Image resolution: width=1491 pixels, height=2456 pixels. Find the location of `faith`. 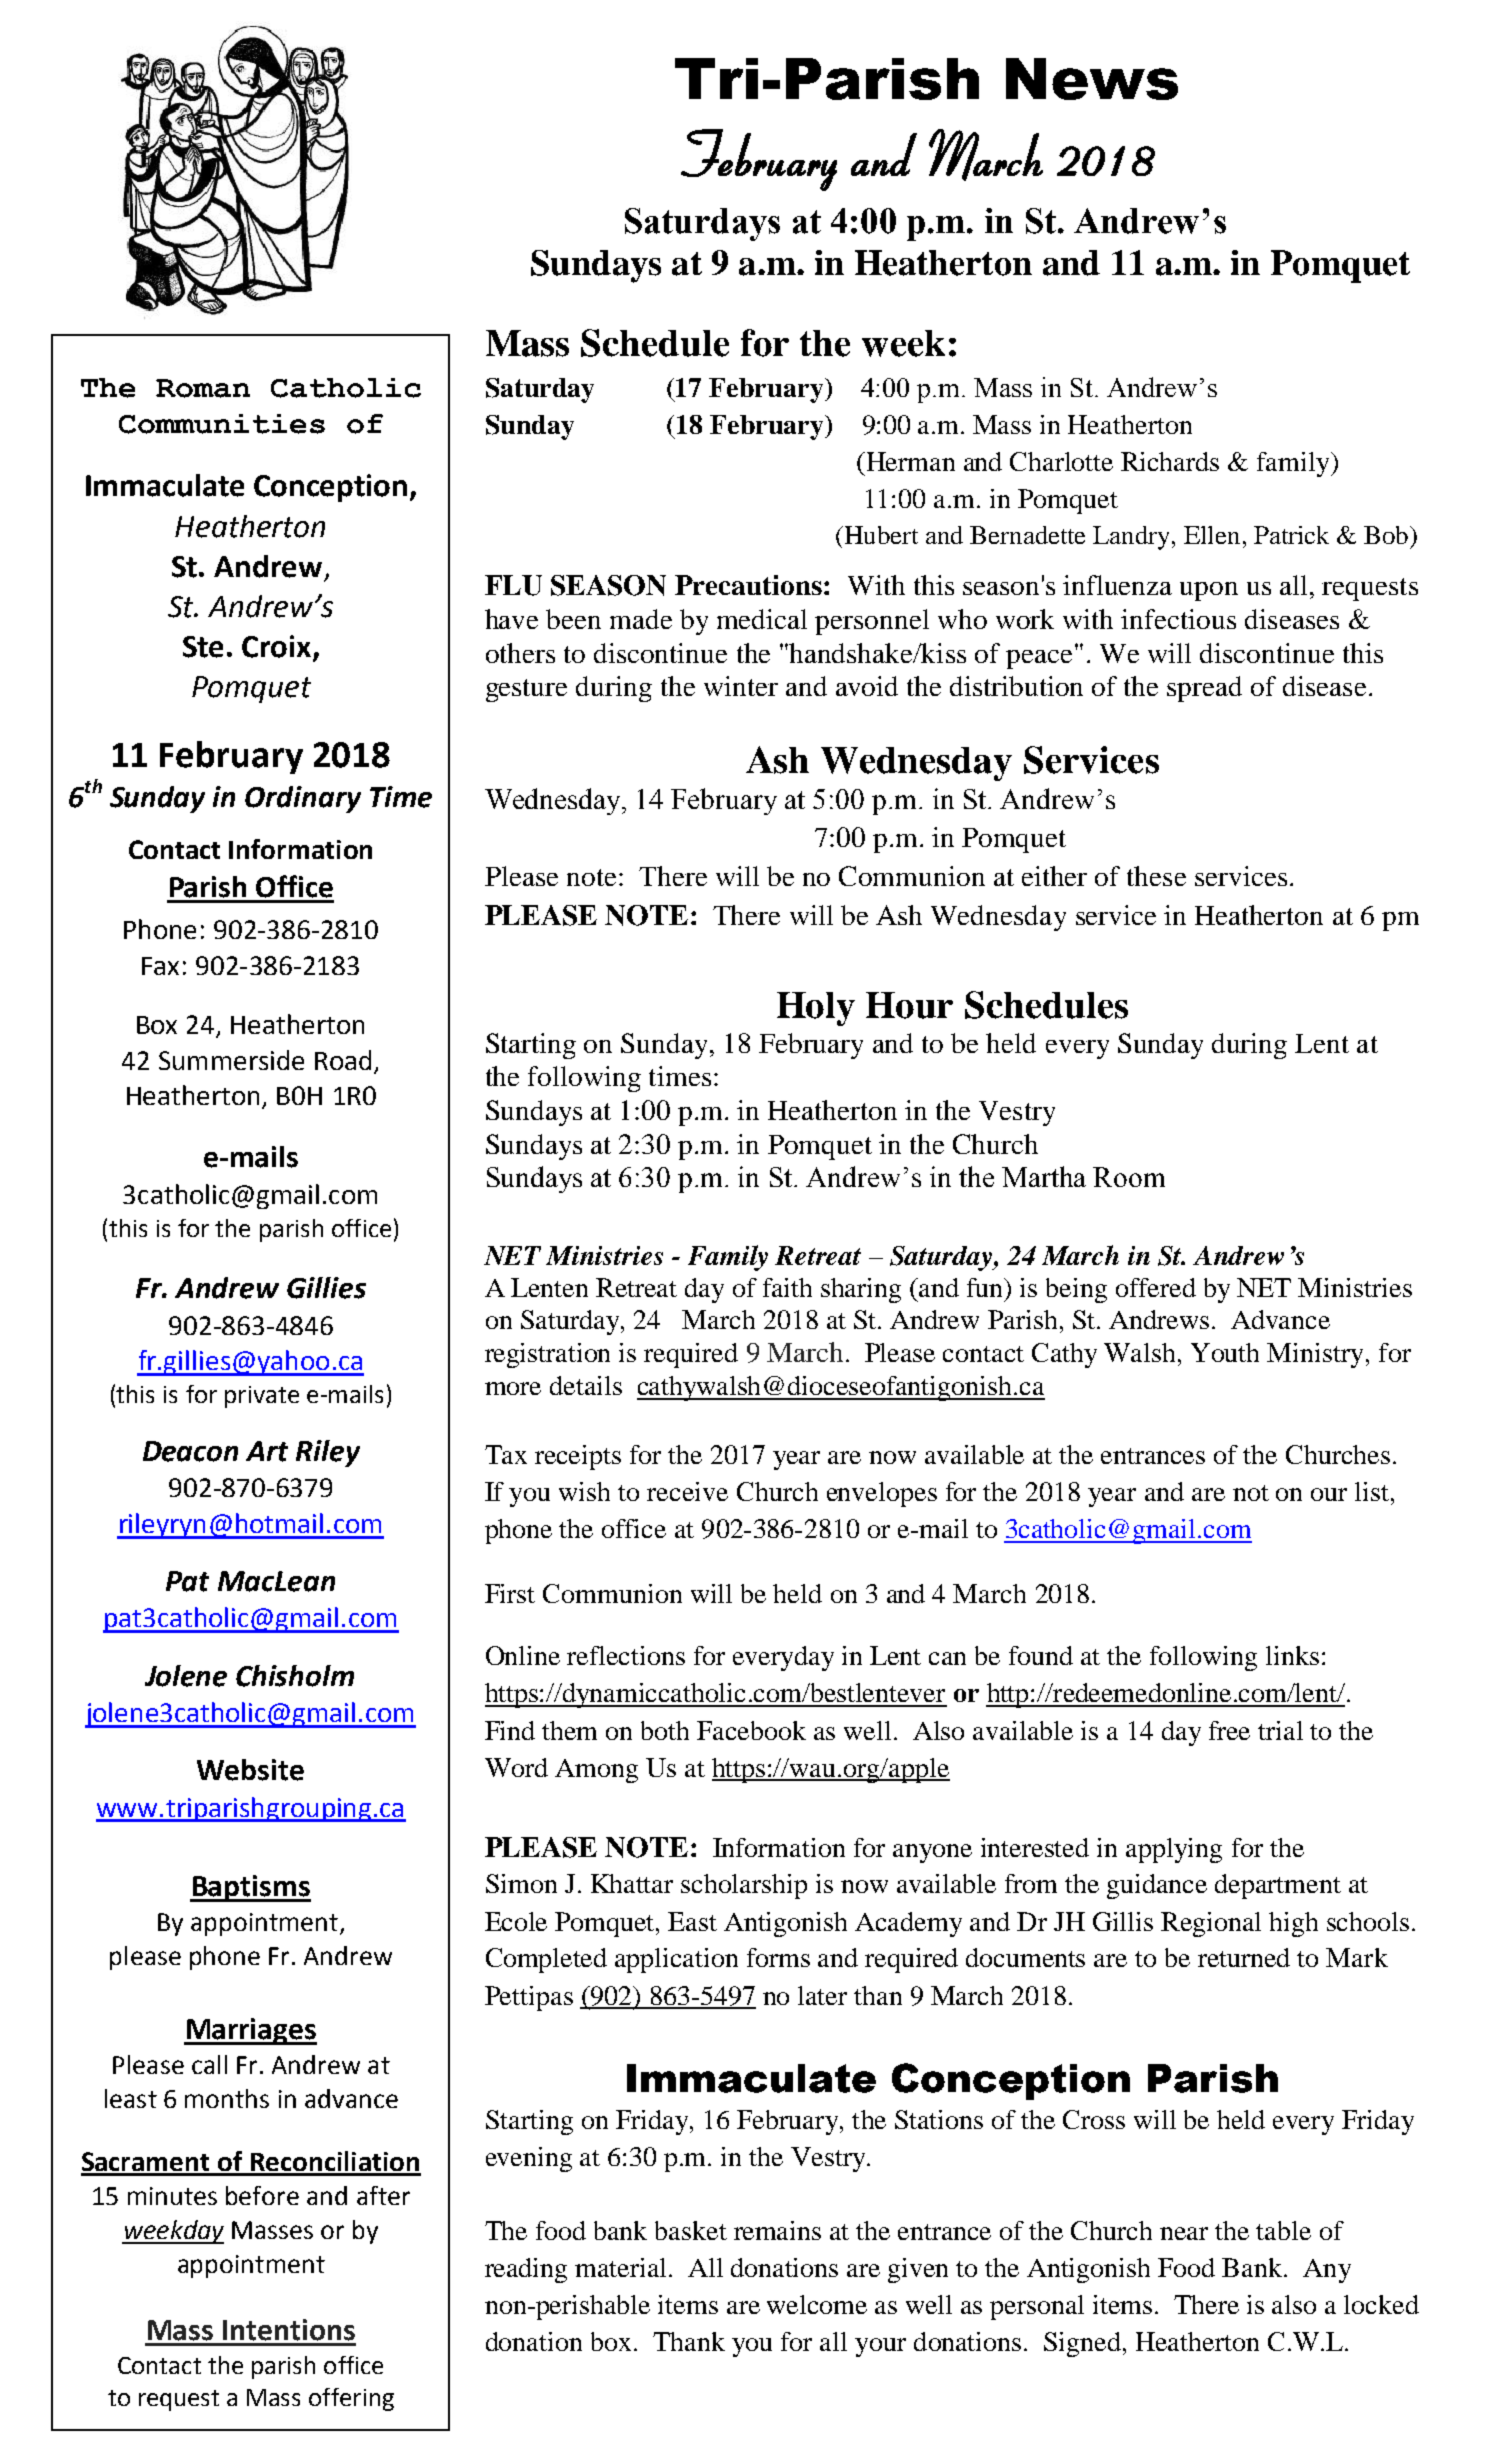

faith is located at coordinates (787, 1287).
